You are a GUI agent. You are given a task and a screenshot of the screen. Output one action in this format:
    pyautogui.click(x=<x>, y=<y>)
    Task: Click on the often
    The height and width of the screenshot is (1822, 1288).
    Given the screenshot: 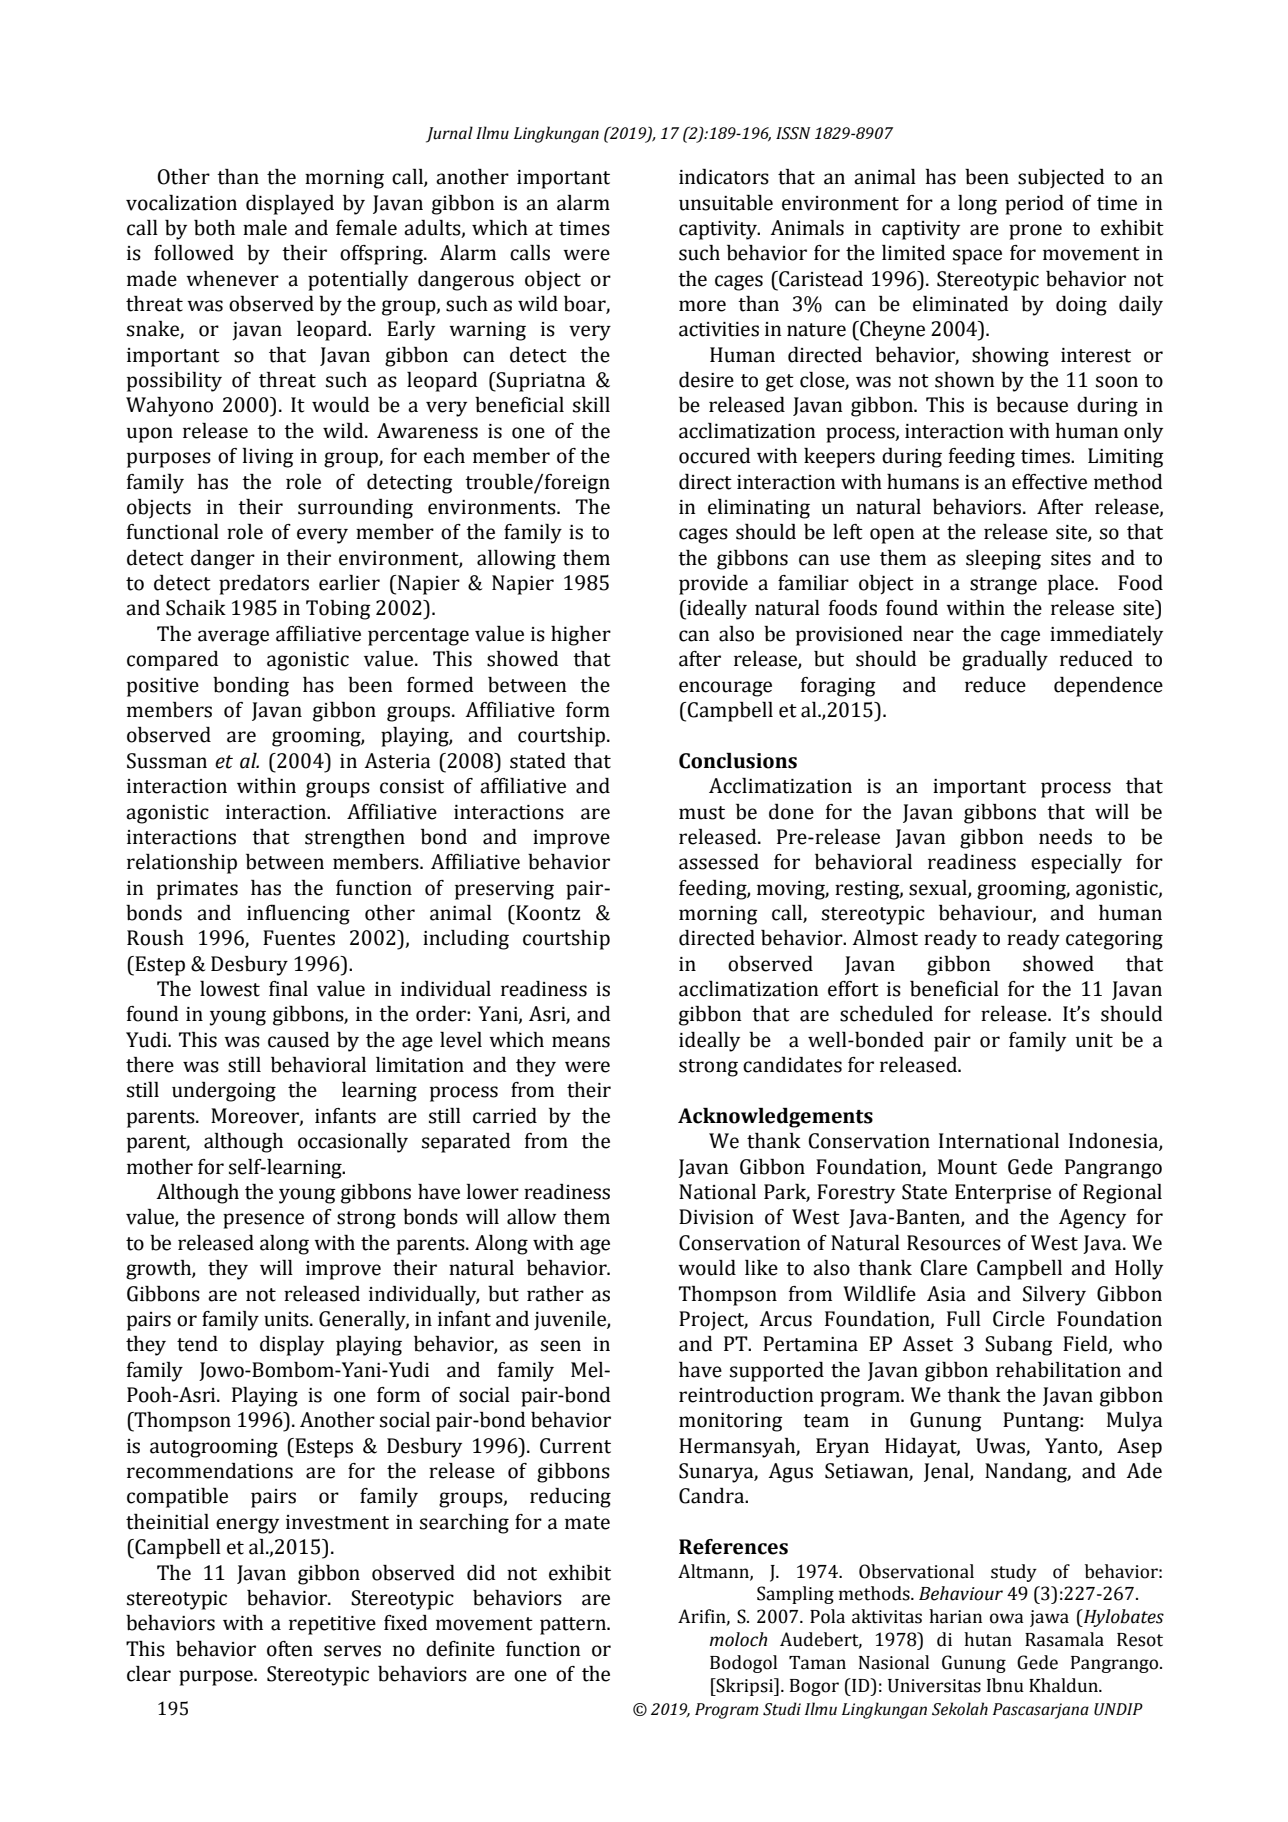 What is the action you would take?
    pyautogui.click(x=290, y=1649)
